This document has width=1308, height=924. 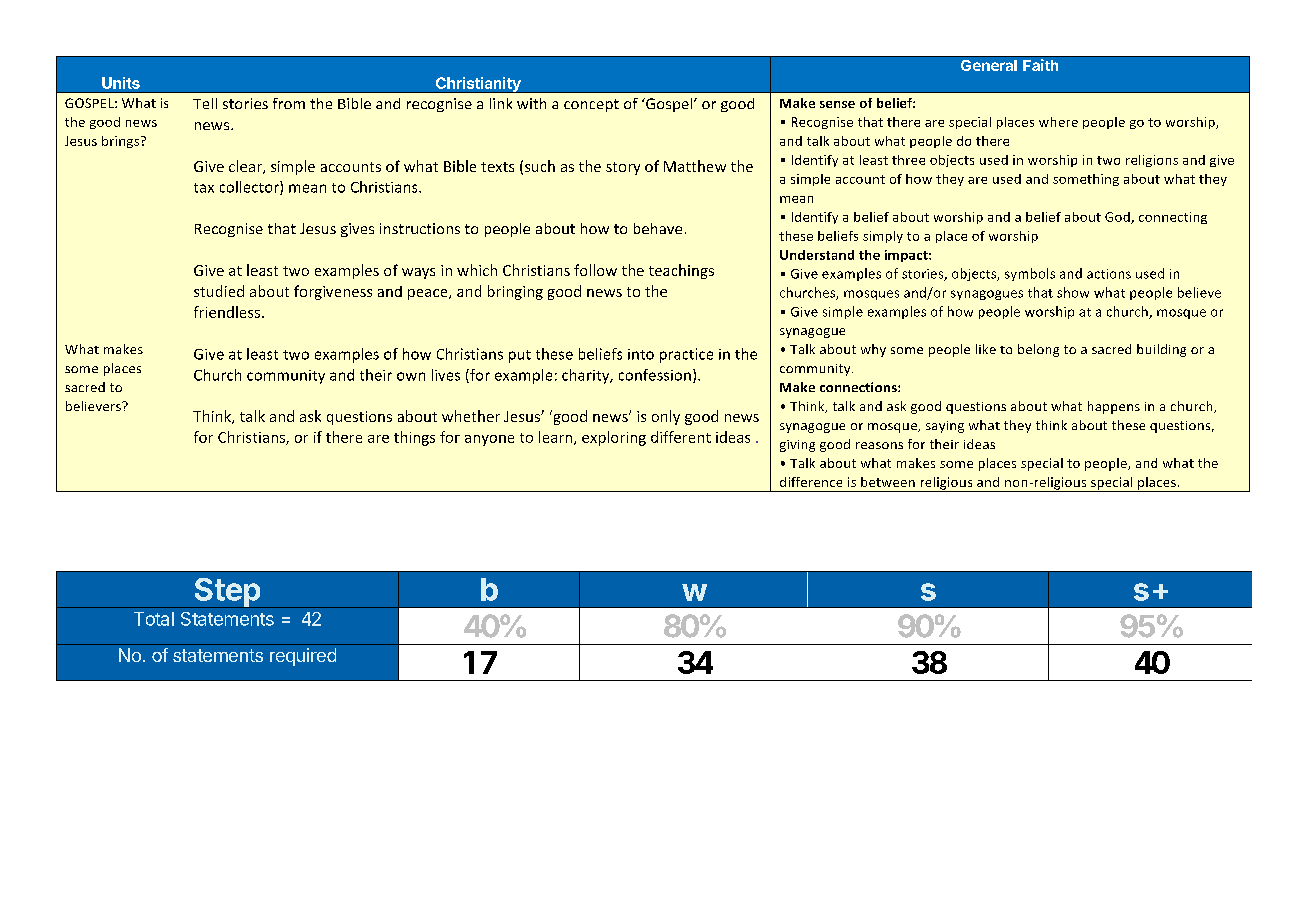 What do you see at coordinates (811, 482) in the document?
I see `difference` at bounding box center [811, 482].
